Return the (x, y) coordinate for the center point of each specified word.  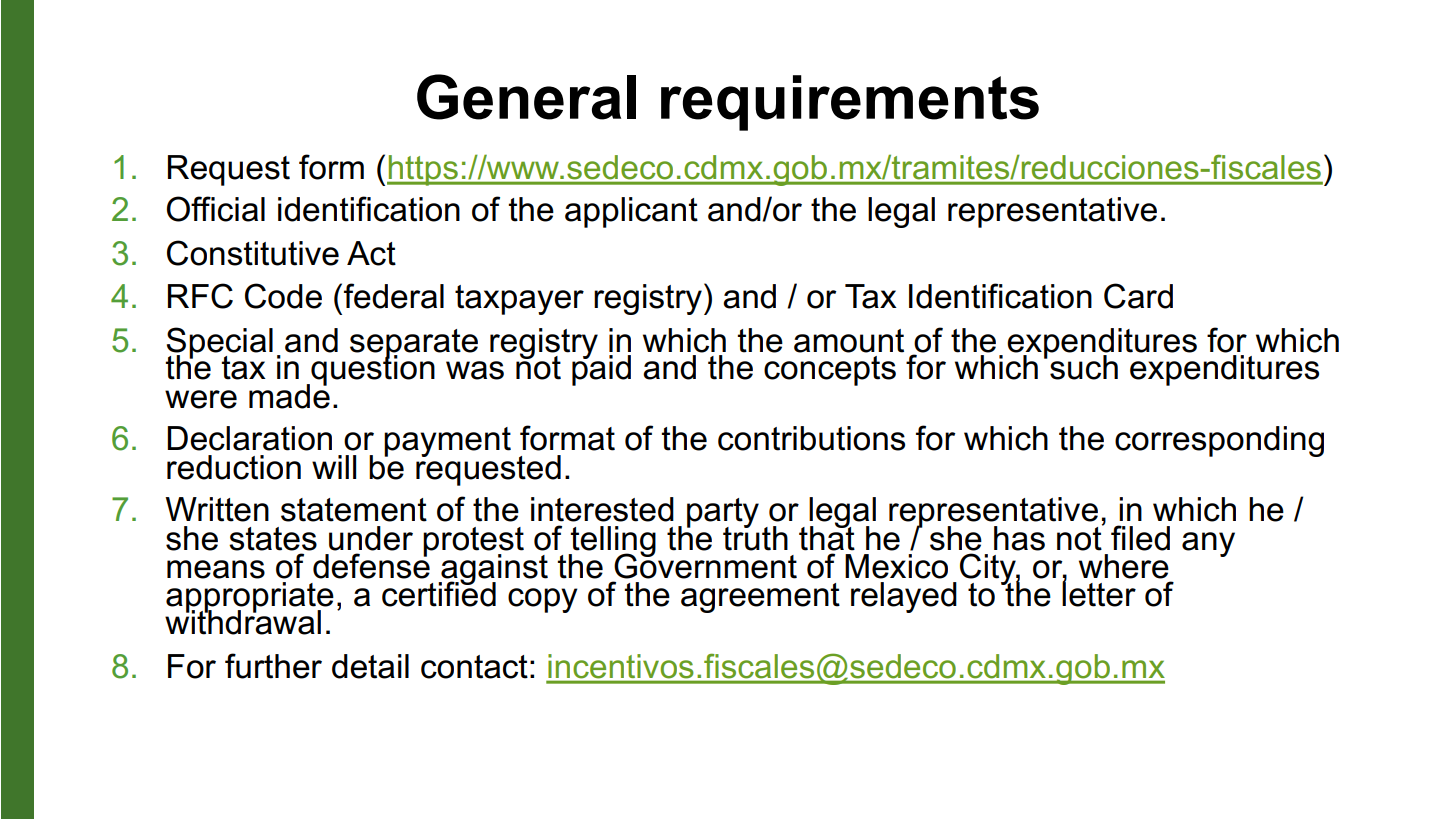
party (723, 514)
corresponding (1219, 441)
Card (1138, 296)
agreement (760, 598)
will (334, 467)
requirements (850, 103)
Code (283, 296)
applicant (631, 212)
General (526, 97)
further (273, 666)
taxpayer (519, 300)
